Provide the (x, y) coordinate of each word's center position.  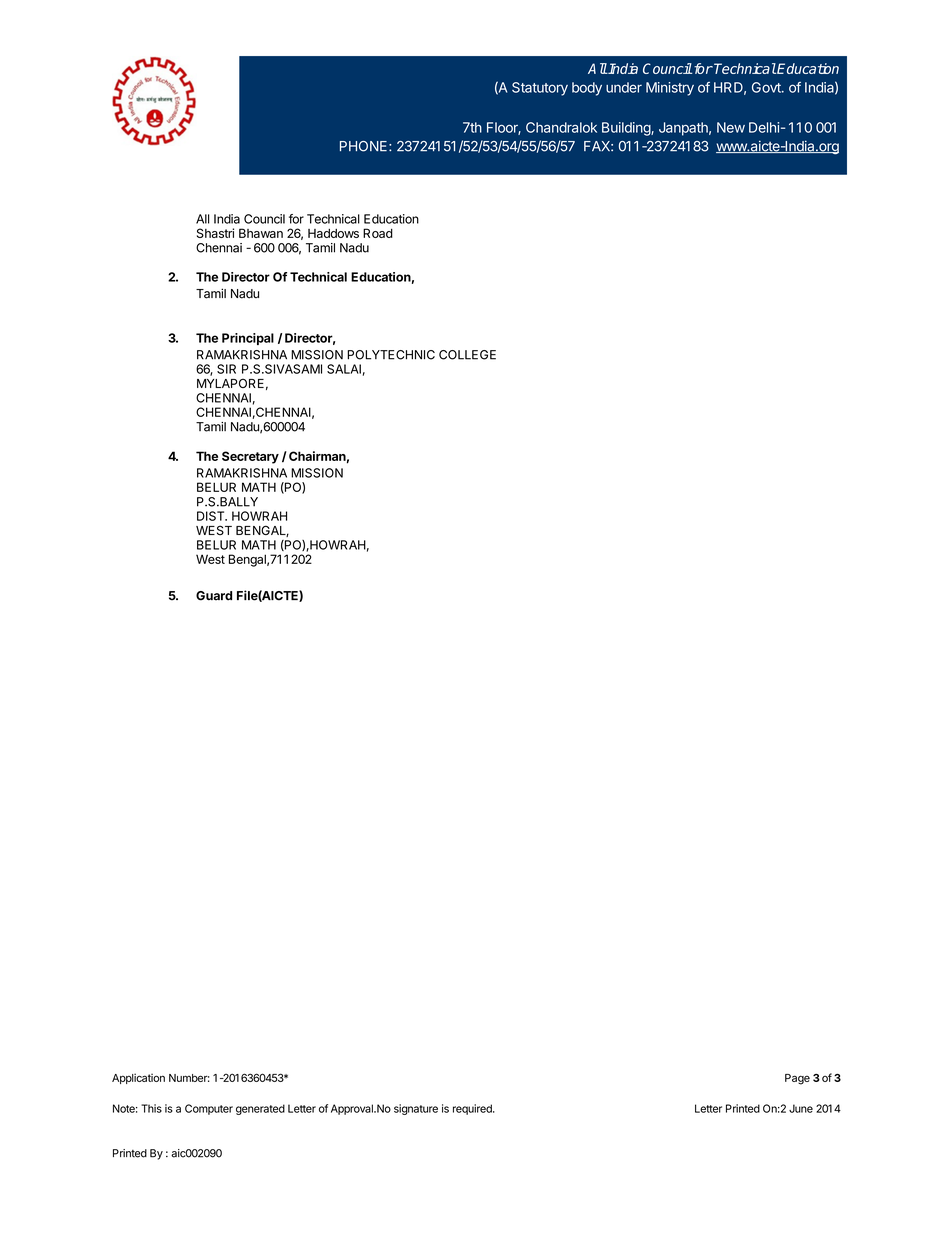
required (473, 1109)
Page (797, 1079)
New (731, 127)
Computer (209, 1109)
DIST (212, 516)
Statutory (540, 89)
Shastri (215, 233)
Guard (214, 596)
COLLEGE (467, 355)
